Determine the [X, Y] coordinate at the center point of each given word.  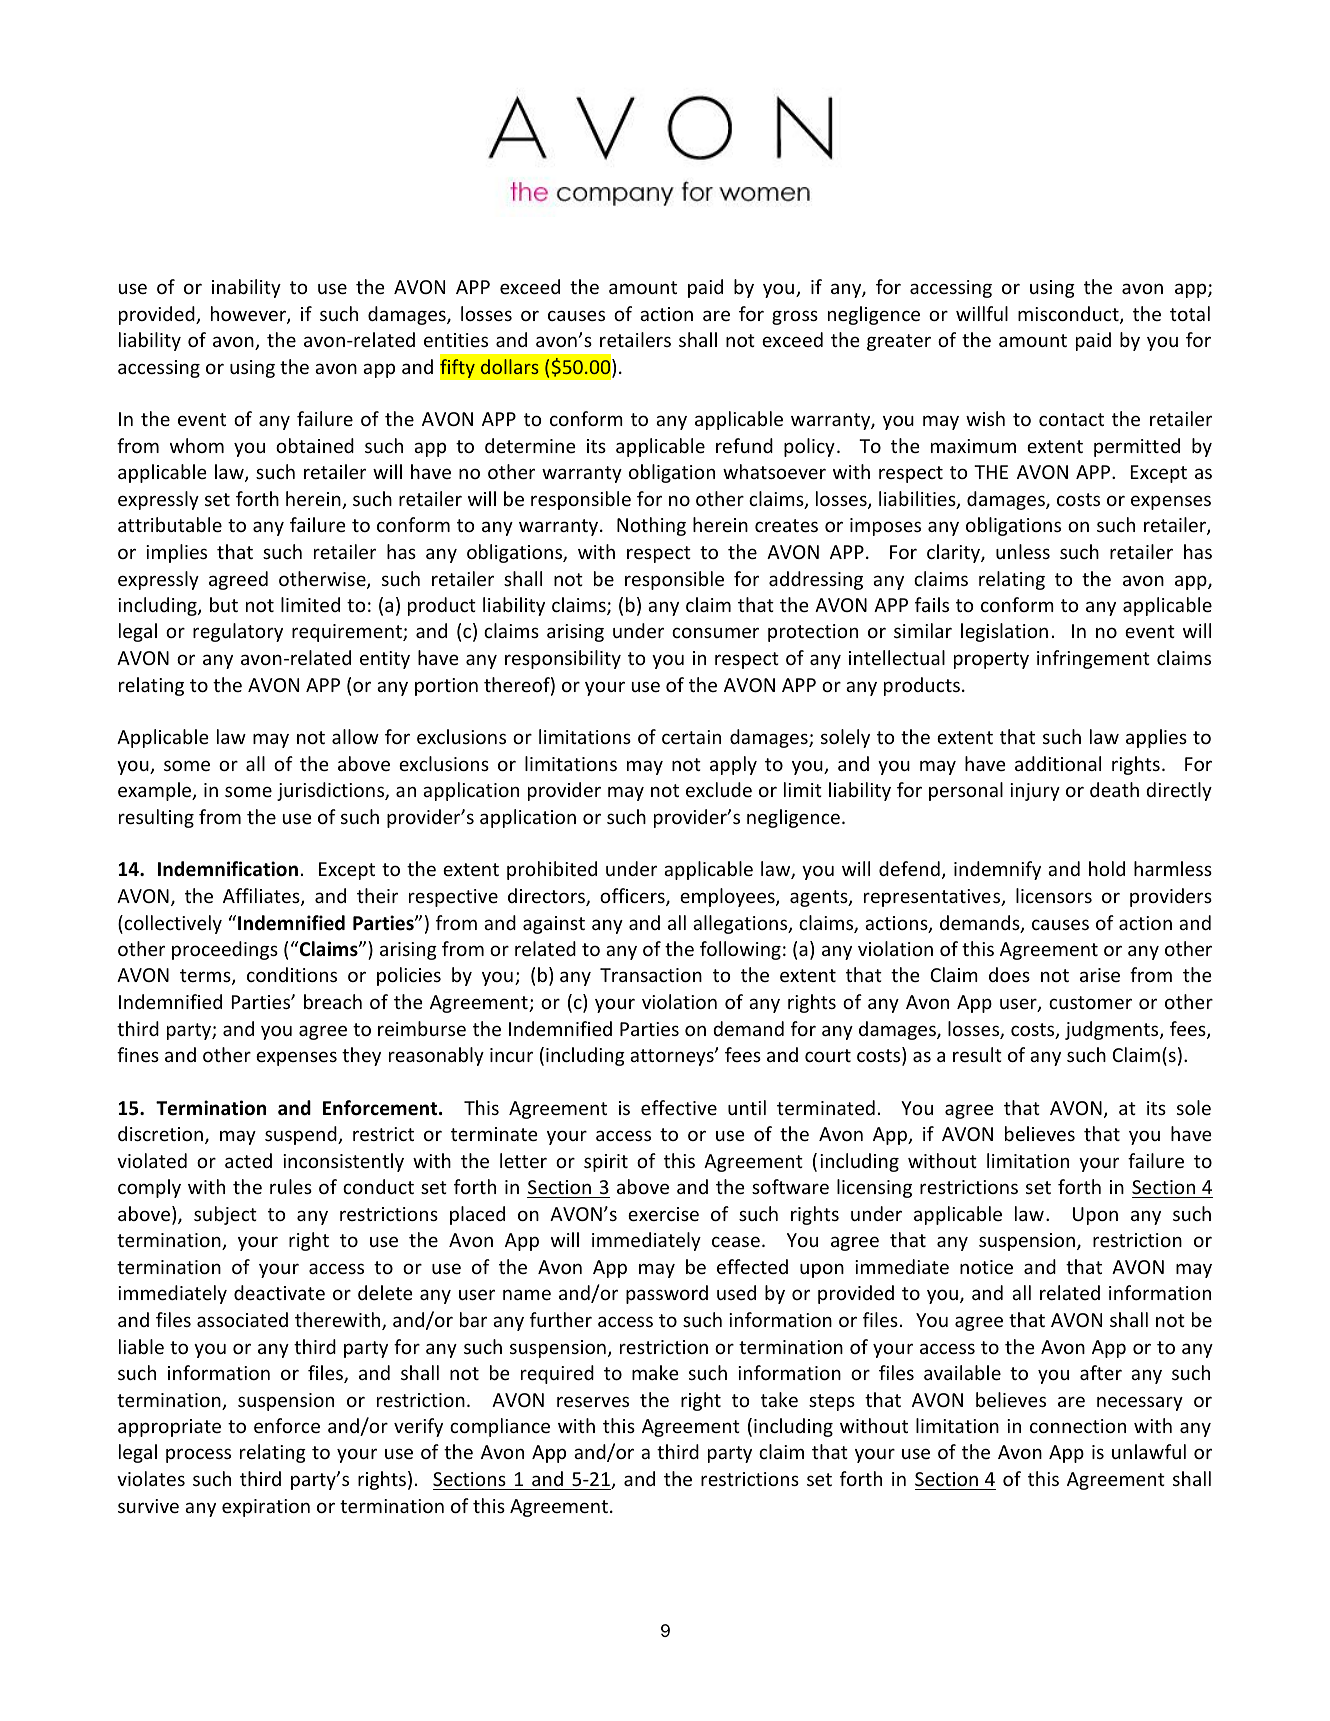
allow [355, 736]
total [1190, 313]
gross [795, 317]
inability [246, 288]
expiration [266, 1508]
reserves [593, 1401]
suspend [302, 1135]
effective [679, 1107]
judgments [1113, 1030]
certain [691, 737]
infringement [1093, 659]
